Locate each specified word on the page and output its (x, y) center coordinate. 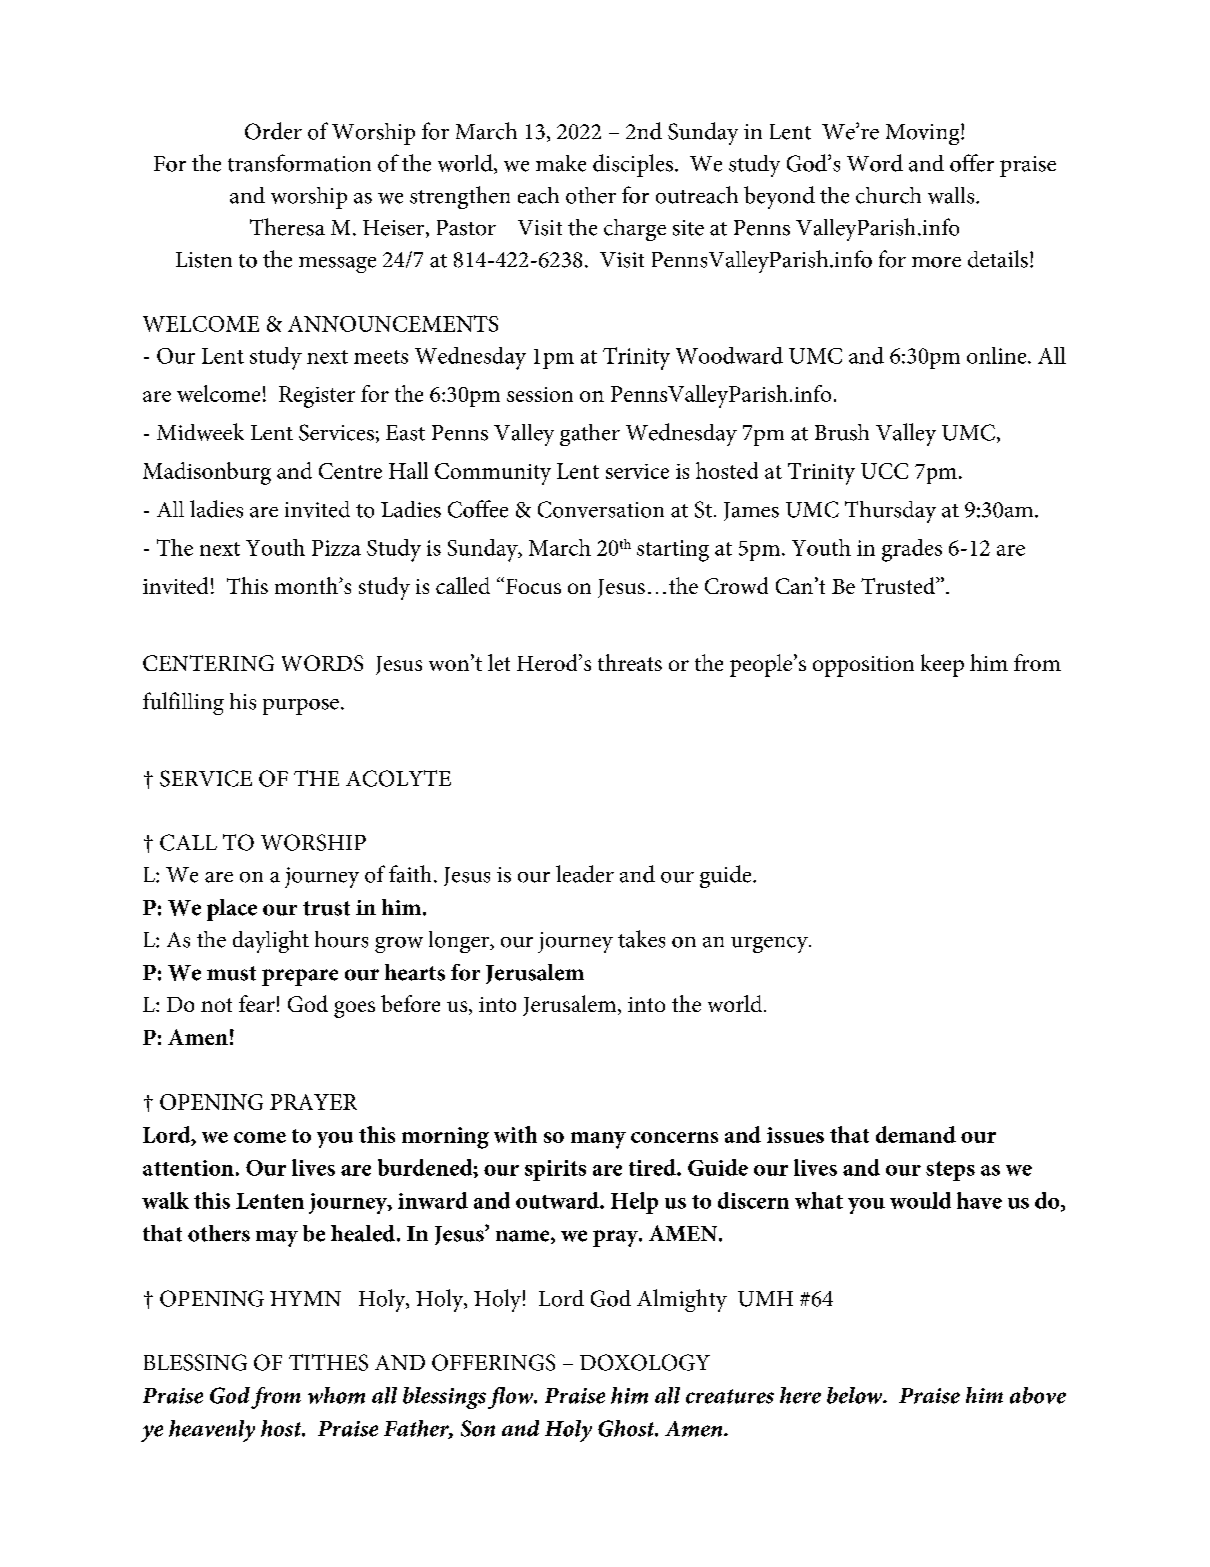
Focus (533, 586)
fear (257, 1003)
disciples (633, 165)
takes (641, 939)
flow (512, 1398)
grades (912, 550)
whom (336, 1395)
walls (952, 195)
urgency (770, 945)
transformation (299, 163)
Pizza (336, 548)
